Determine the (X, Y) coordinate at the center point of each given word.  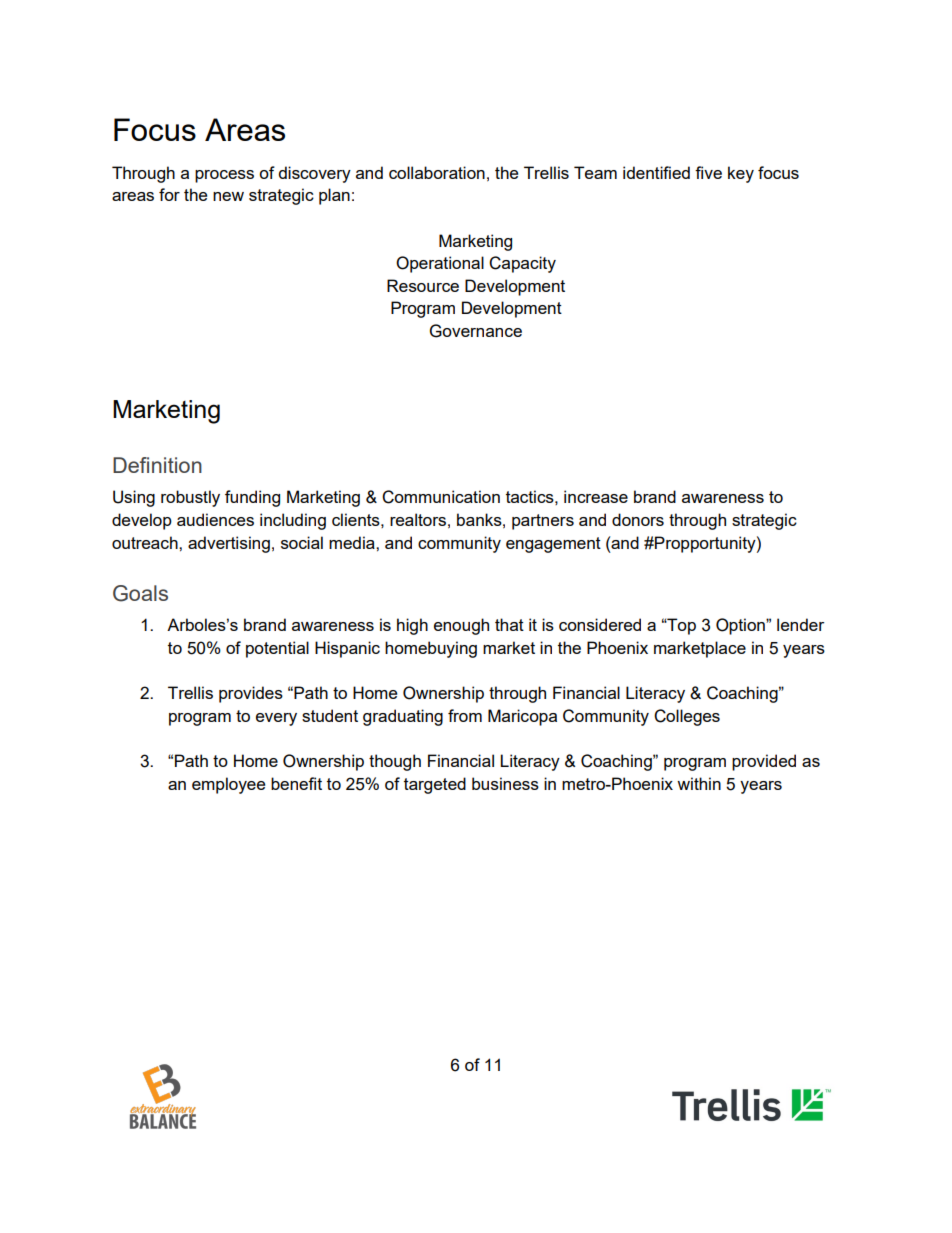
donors (638, 519)
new (228, 196)
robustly (190, 498)
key (741, 174)
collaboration (437, 172)
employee (228, 785)
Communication (441, 497)
